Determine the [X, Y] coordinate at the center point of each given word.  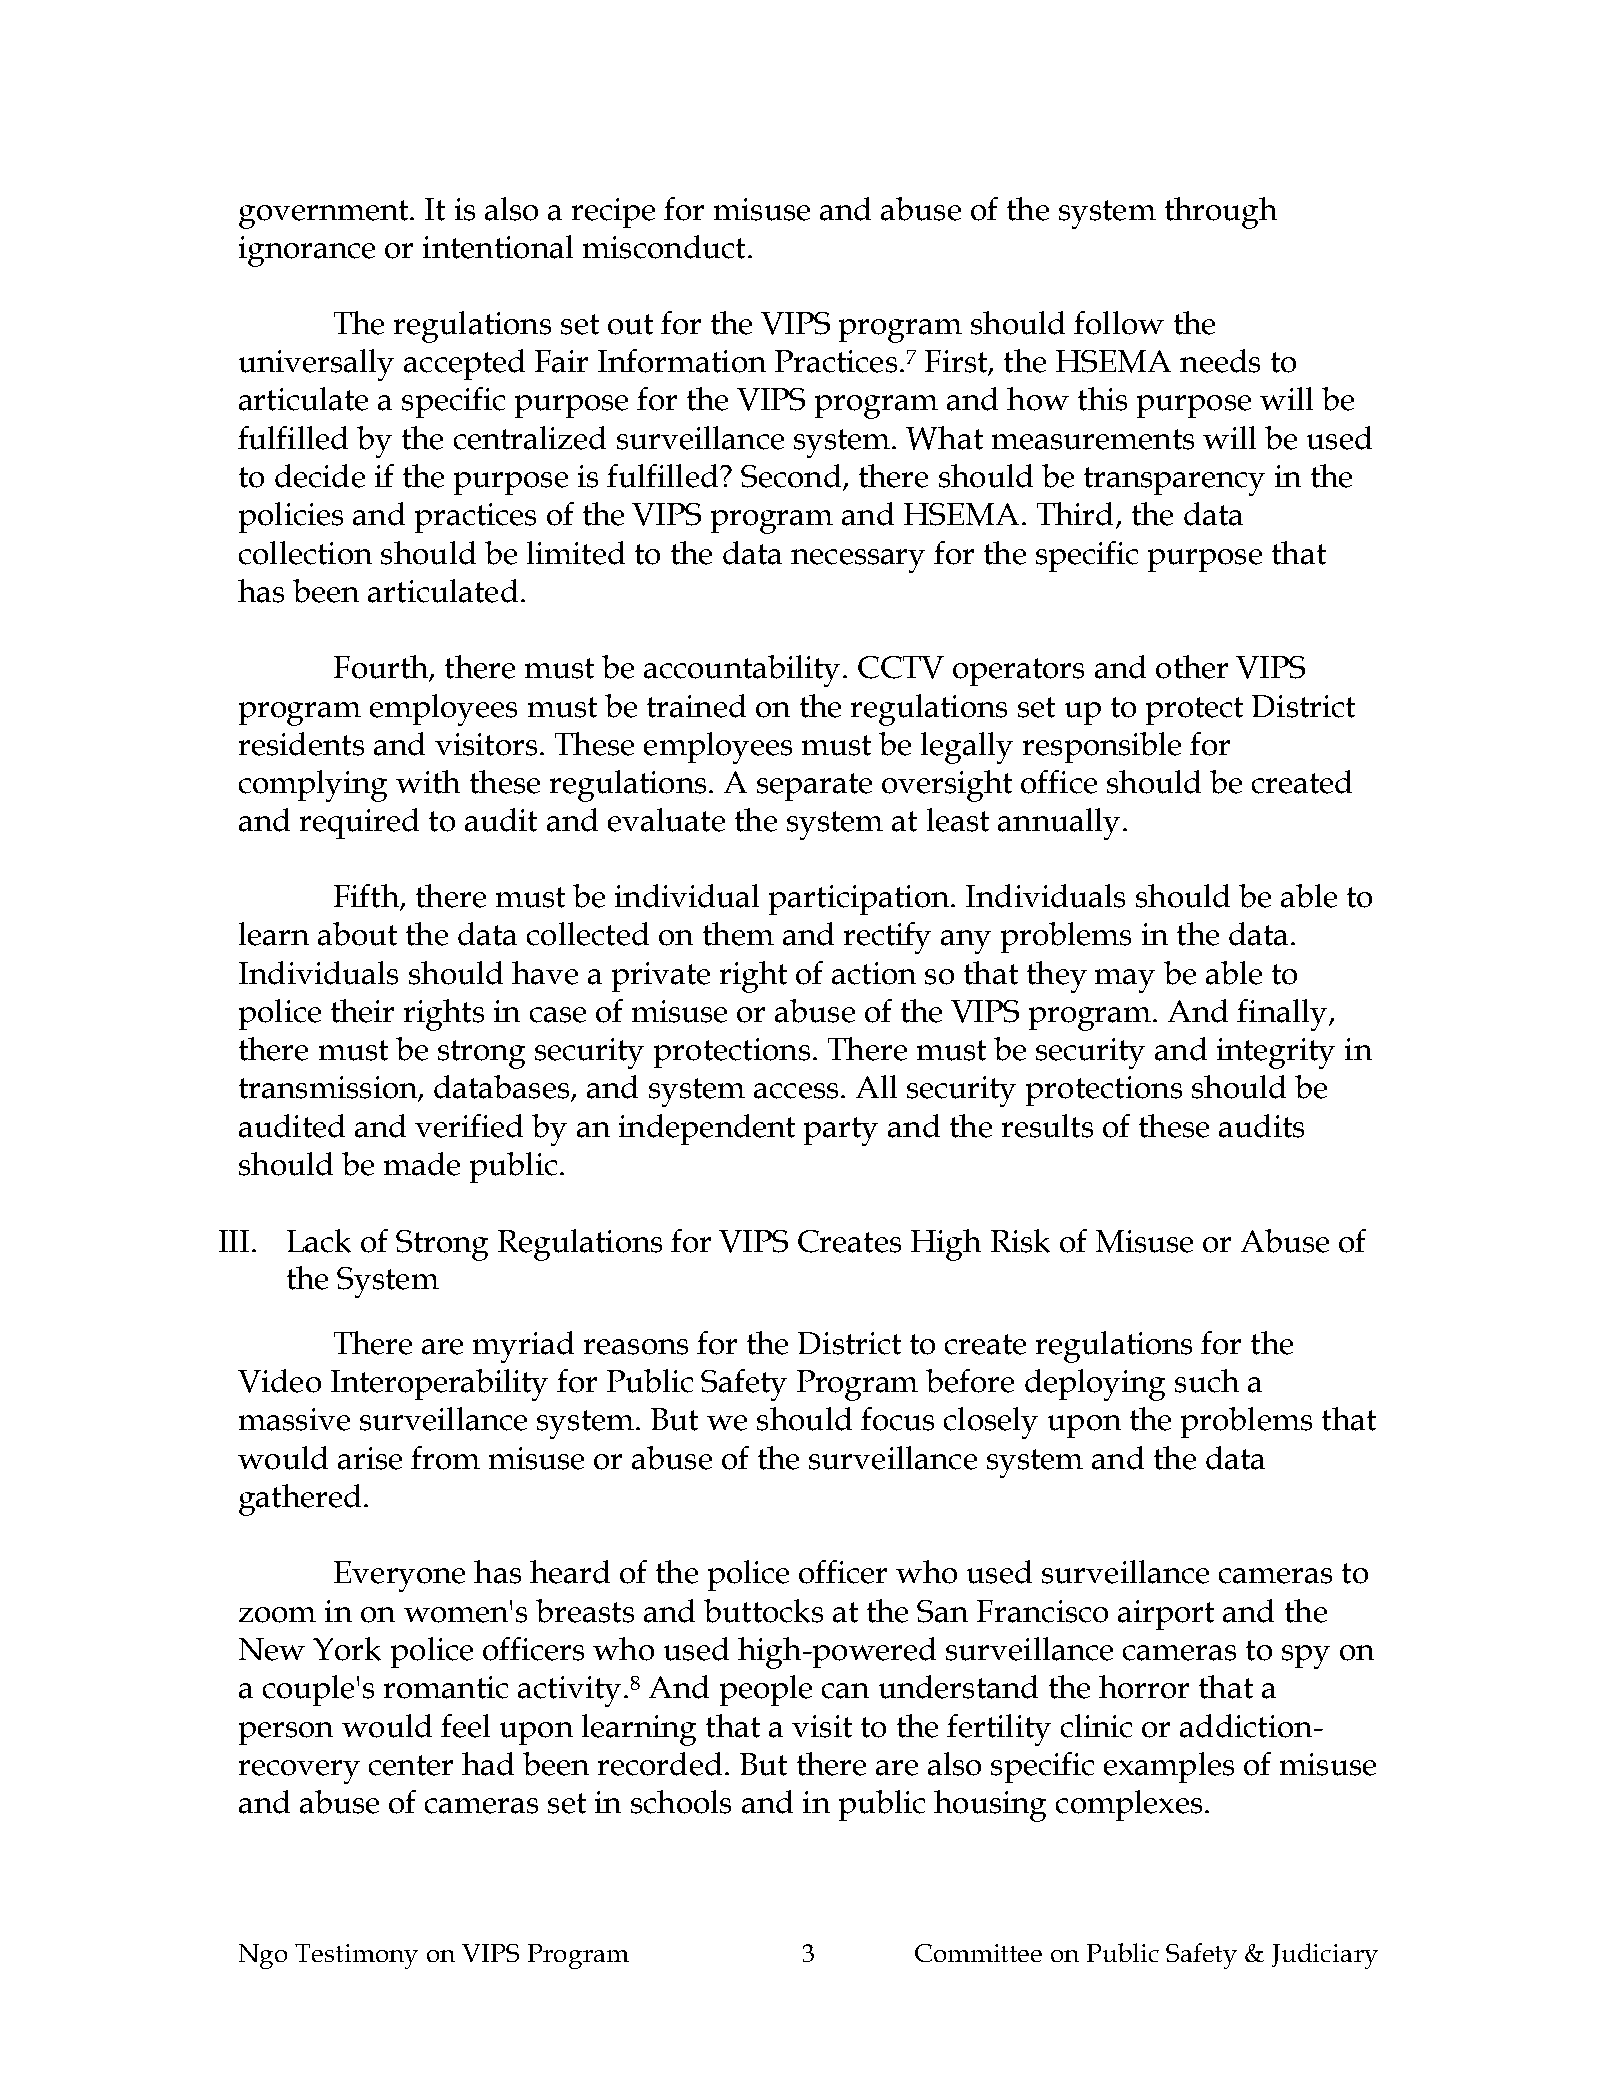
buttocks [763, 1611]
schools [681, 1802]
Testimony [356, 1956]
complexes [1129, 1805]
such [1207, 1381]
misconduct [664, 247]
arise [370, 1458]
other [1192, 667]
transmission [329, 1088]
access [796, 1091]
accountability [742, 671]
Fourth [382, 668]
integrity [1276, 1053]
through [1221, 213]
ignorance [307, 251]
